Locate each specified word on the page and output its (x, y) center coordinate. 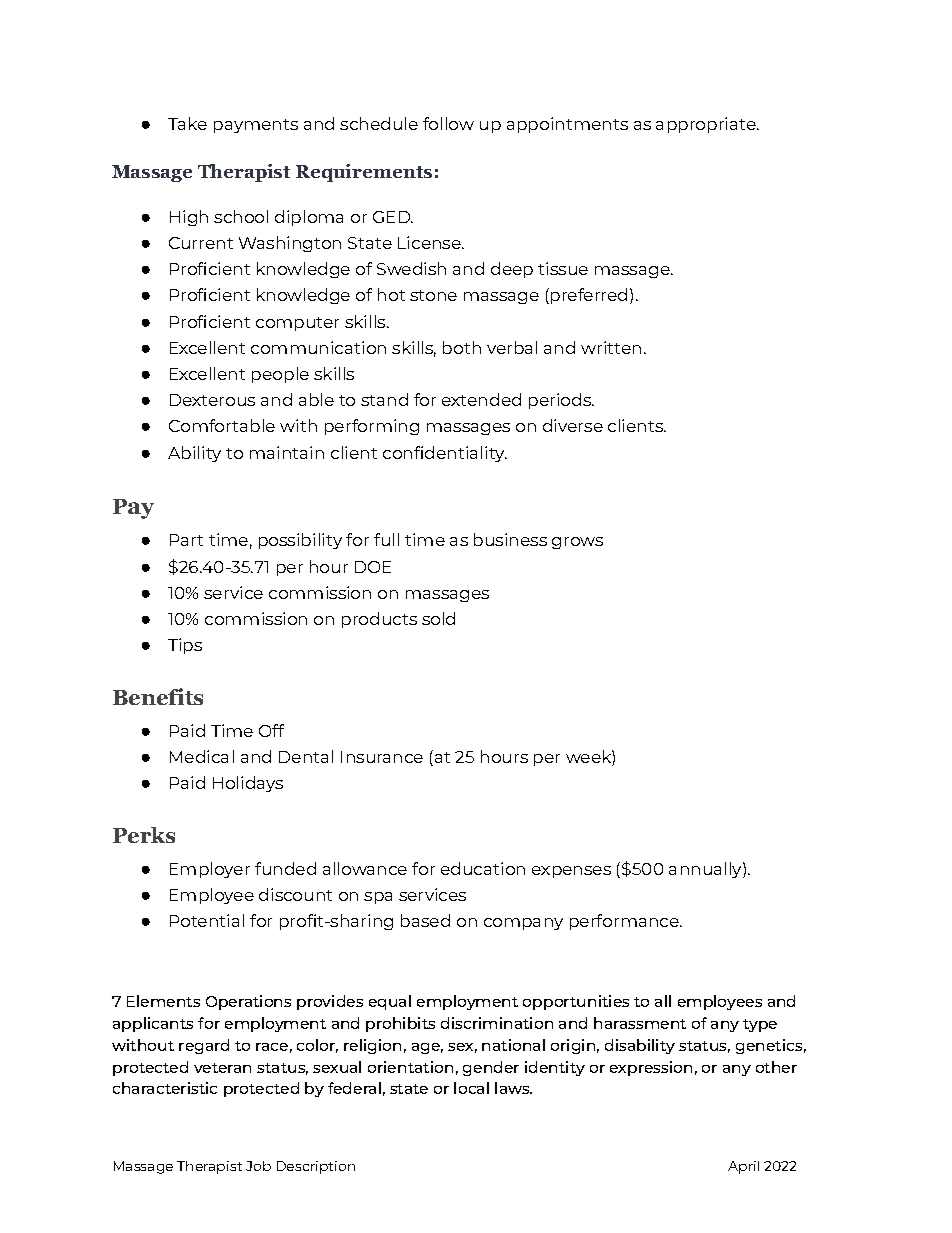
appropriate (707, 125)
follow (448, 123)
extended (481, 399)
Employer (210, 870)
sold (438, 618)
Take (187, 123)
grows (577, 543)
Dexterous (212, 400)
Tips (185, 646)
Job (258, 1166)
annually (706, 870)
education (483, 868)
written (611, 347)
